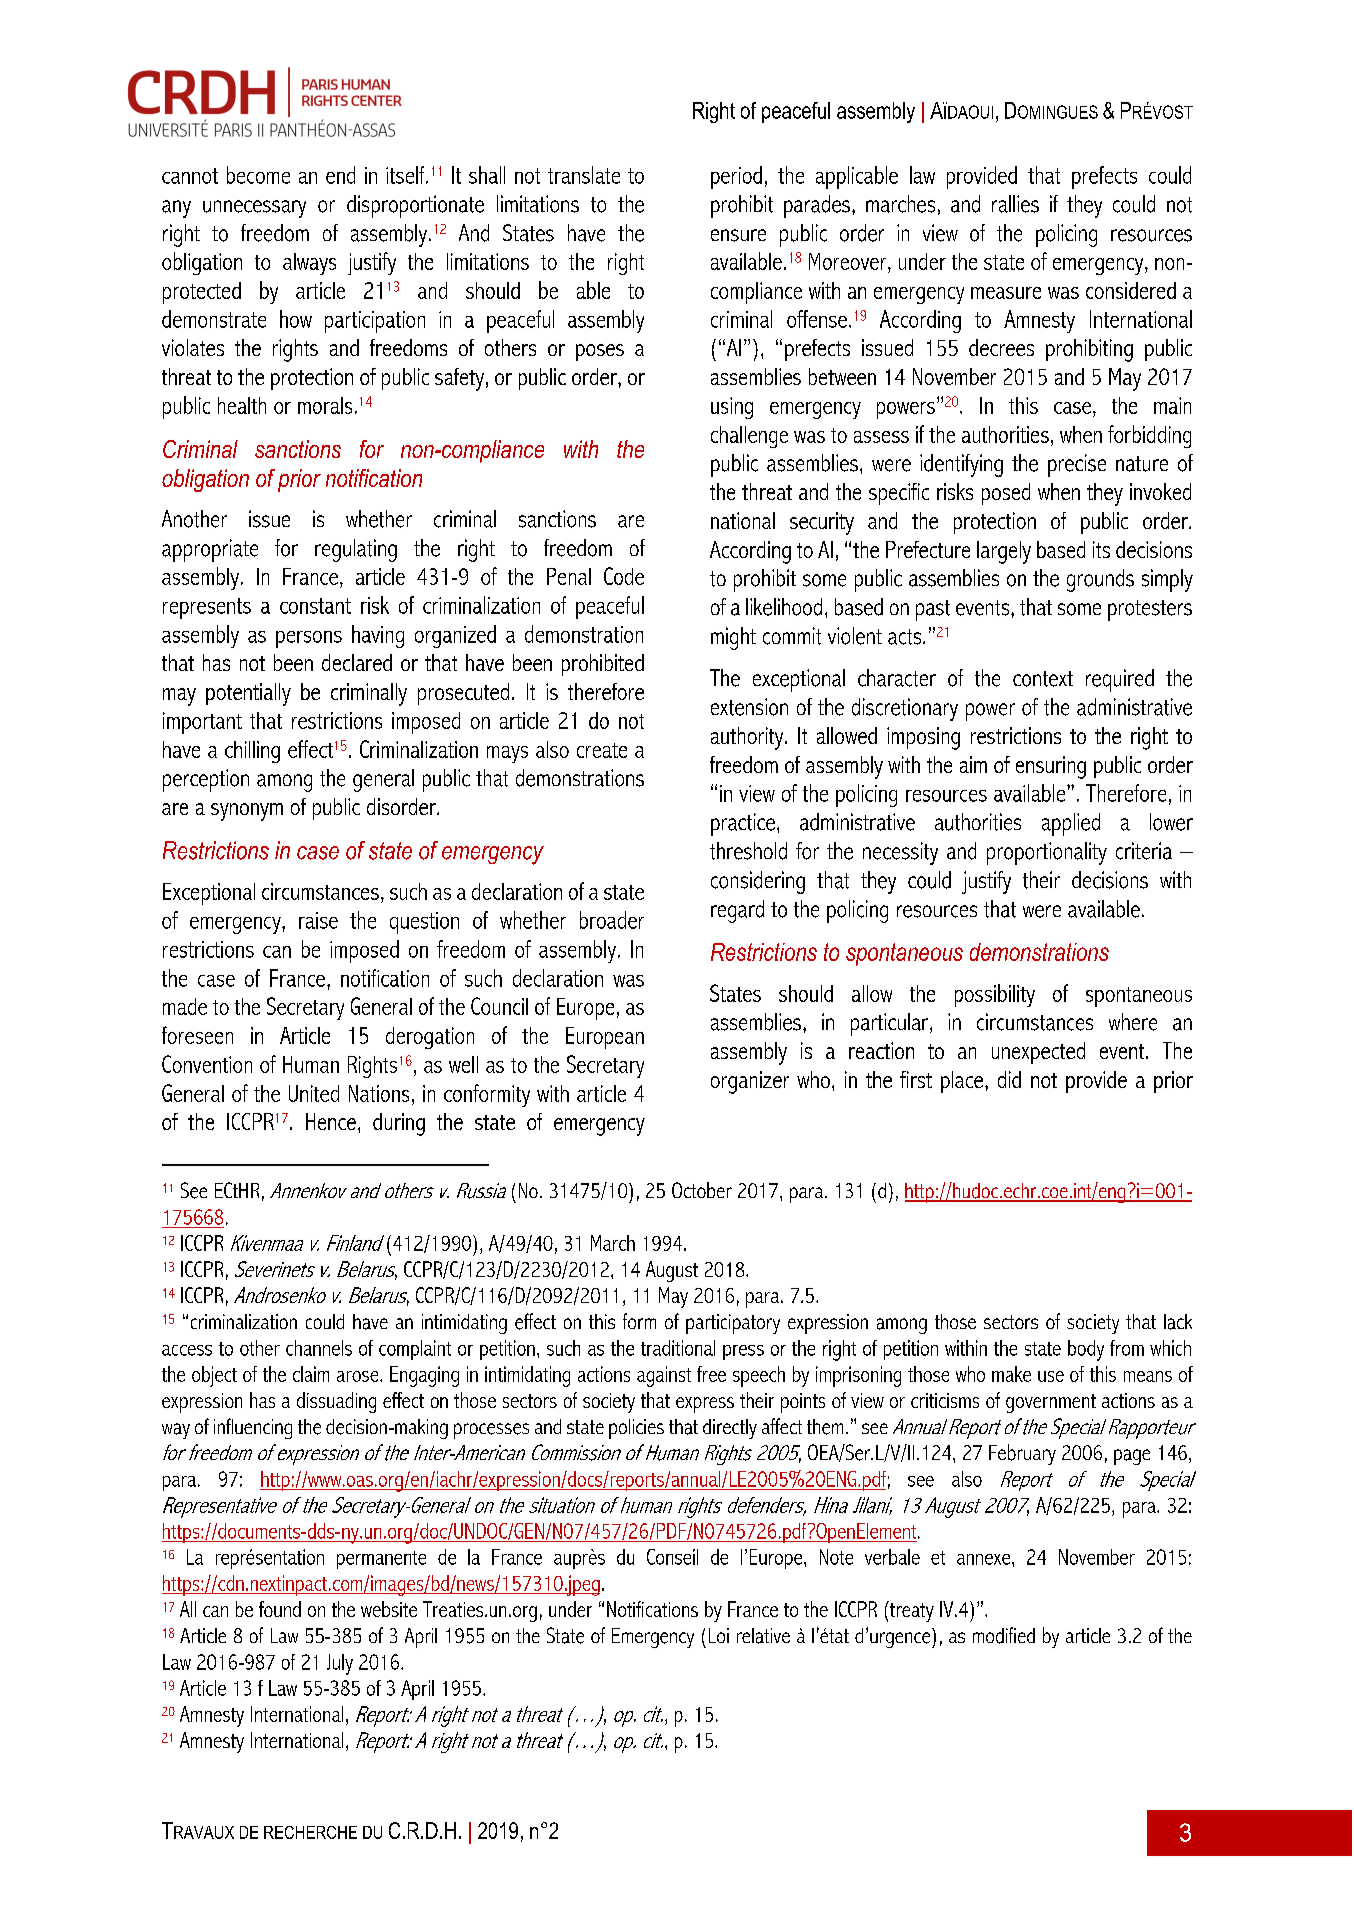  What do you see at coordinates (1015, 204) in the document?
I see `rallies` at bounding box center [1015, 204].
